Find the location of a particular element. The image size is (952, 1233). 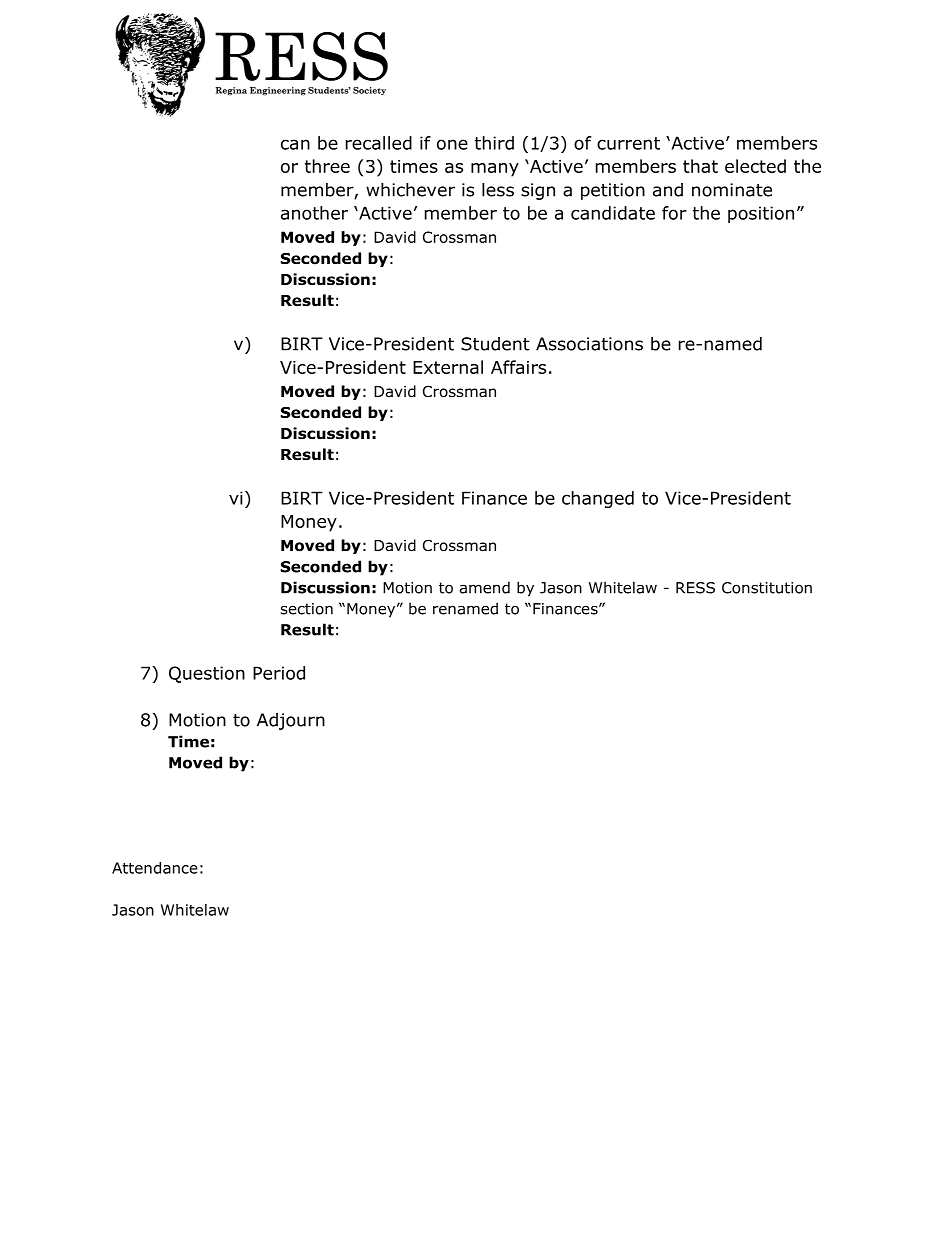

Attendance is located at coordinates (155, 868).
